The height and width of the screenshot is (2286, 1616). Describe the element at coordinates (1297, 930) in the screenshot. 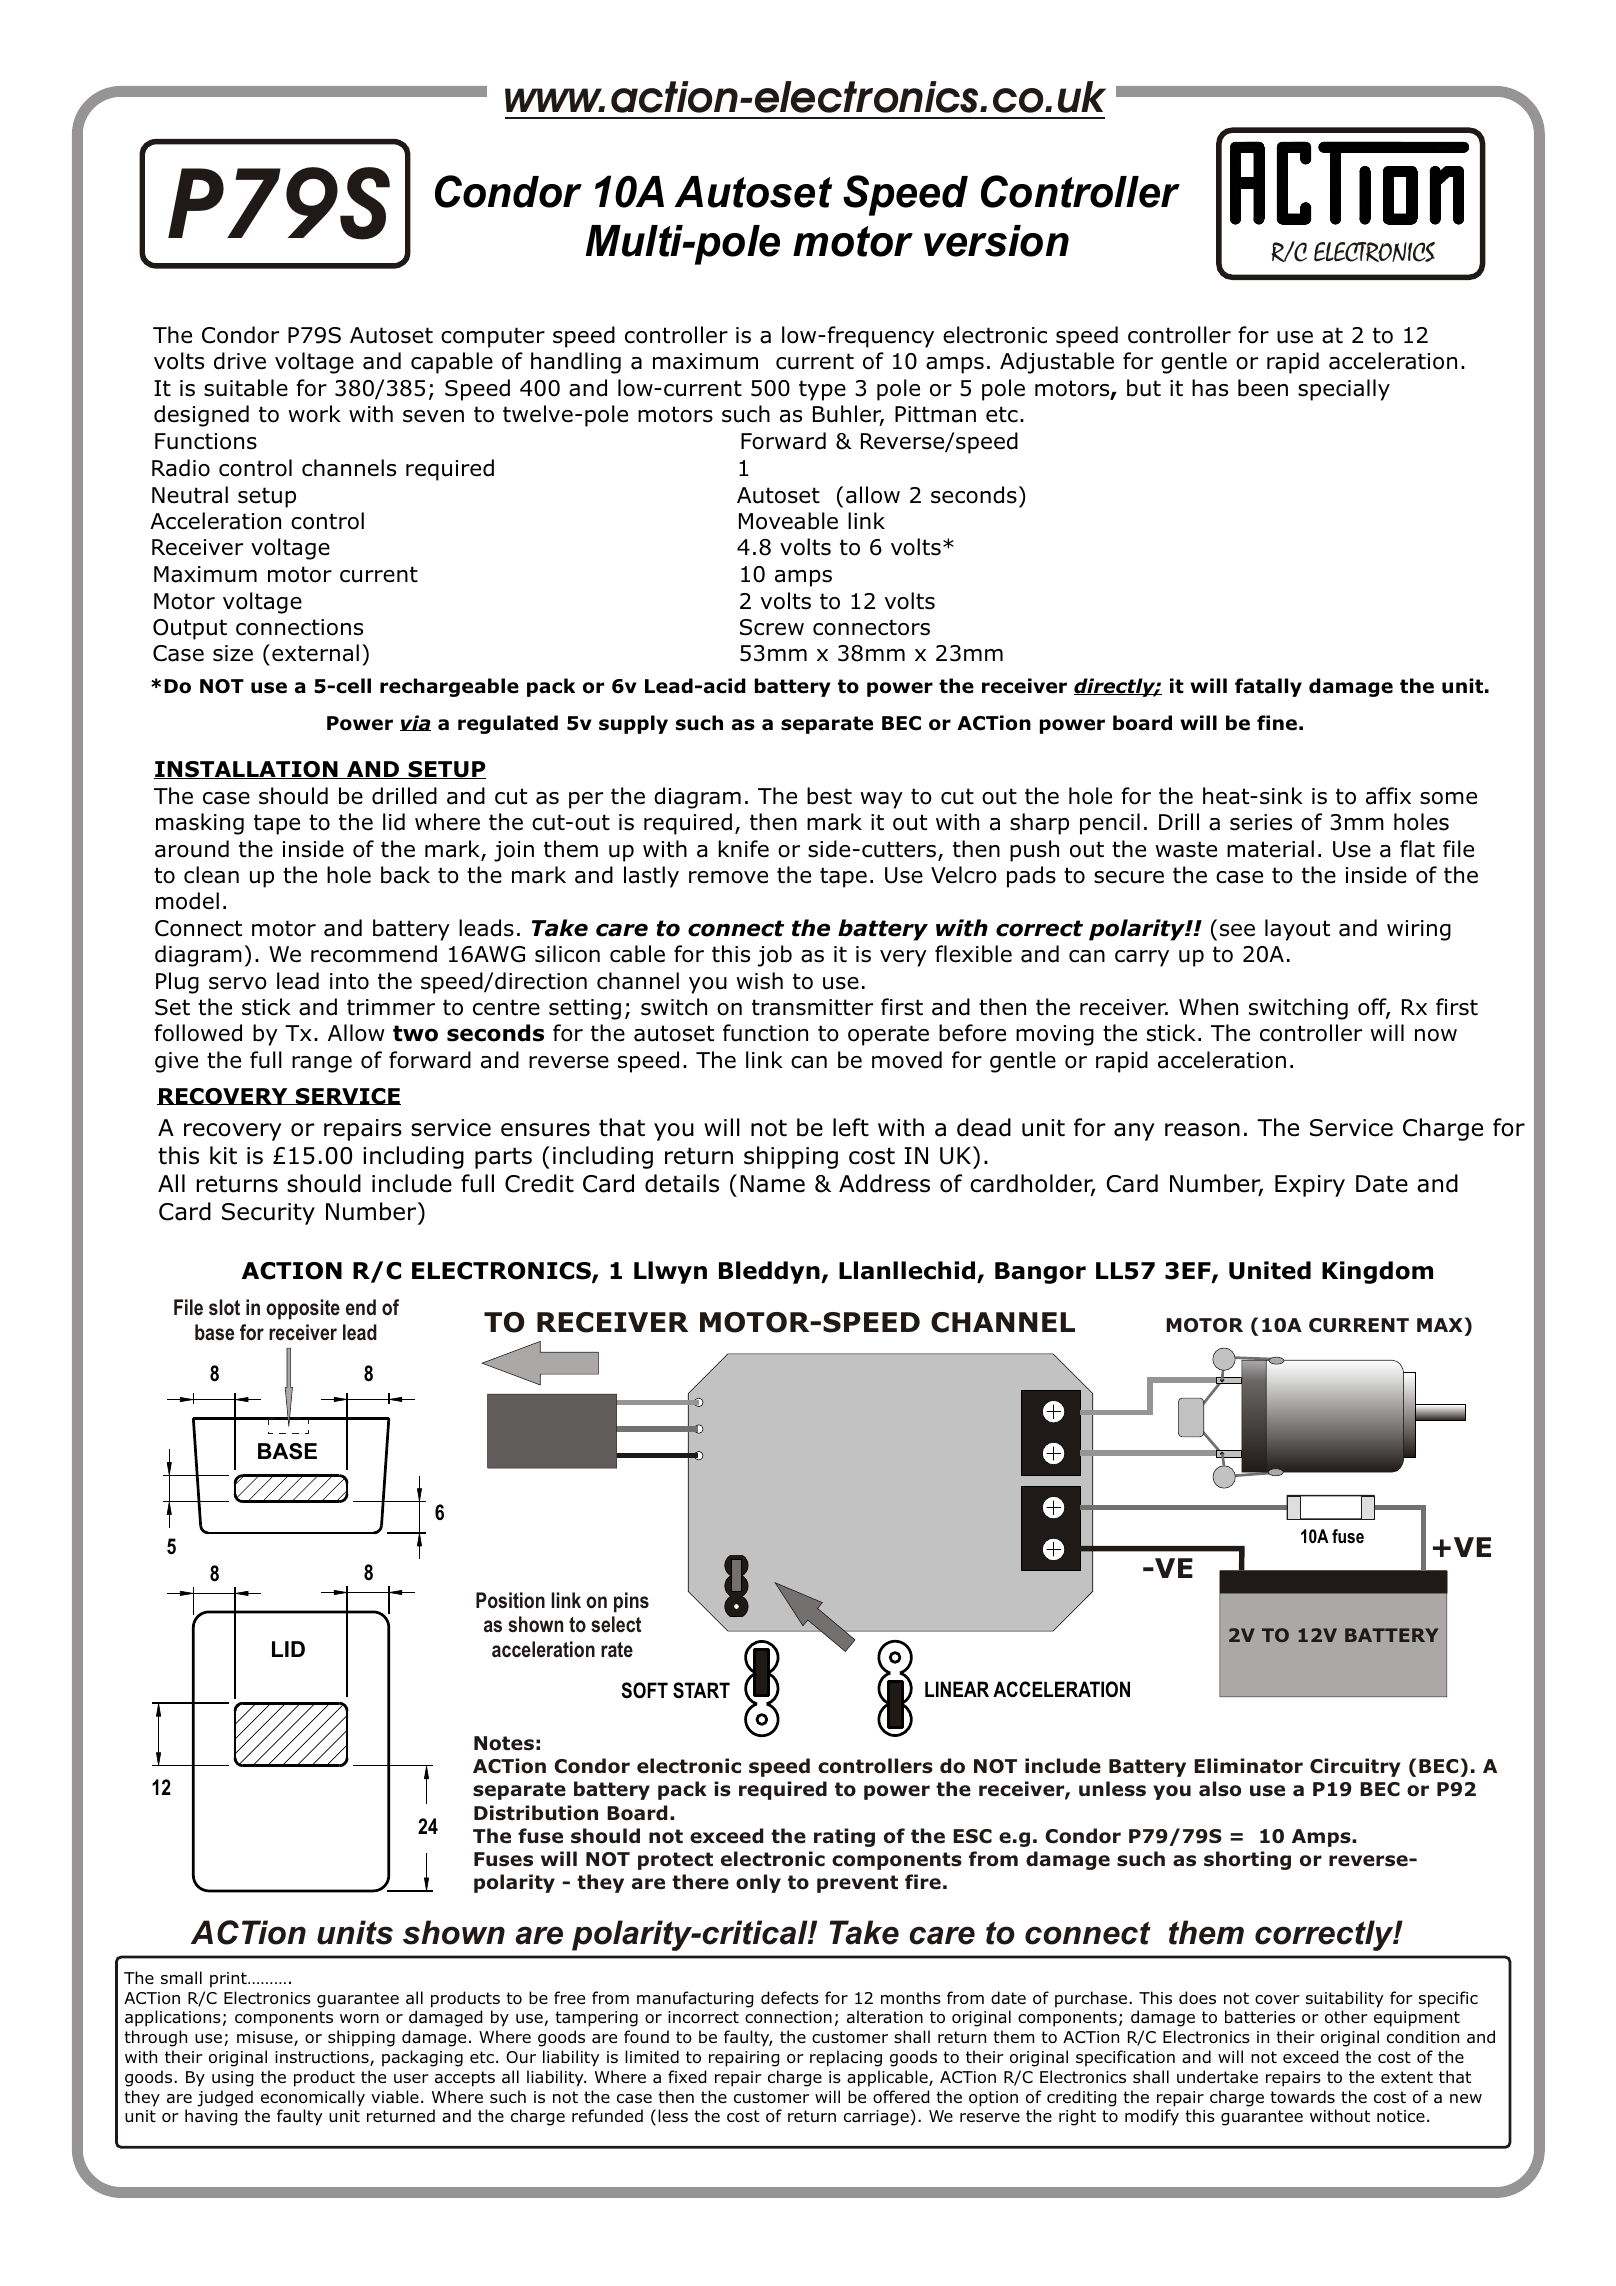

I see `layout` at that location.
